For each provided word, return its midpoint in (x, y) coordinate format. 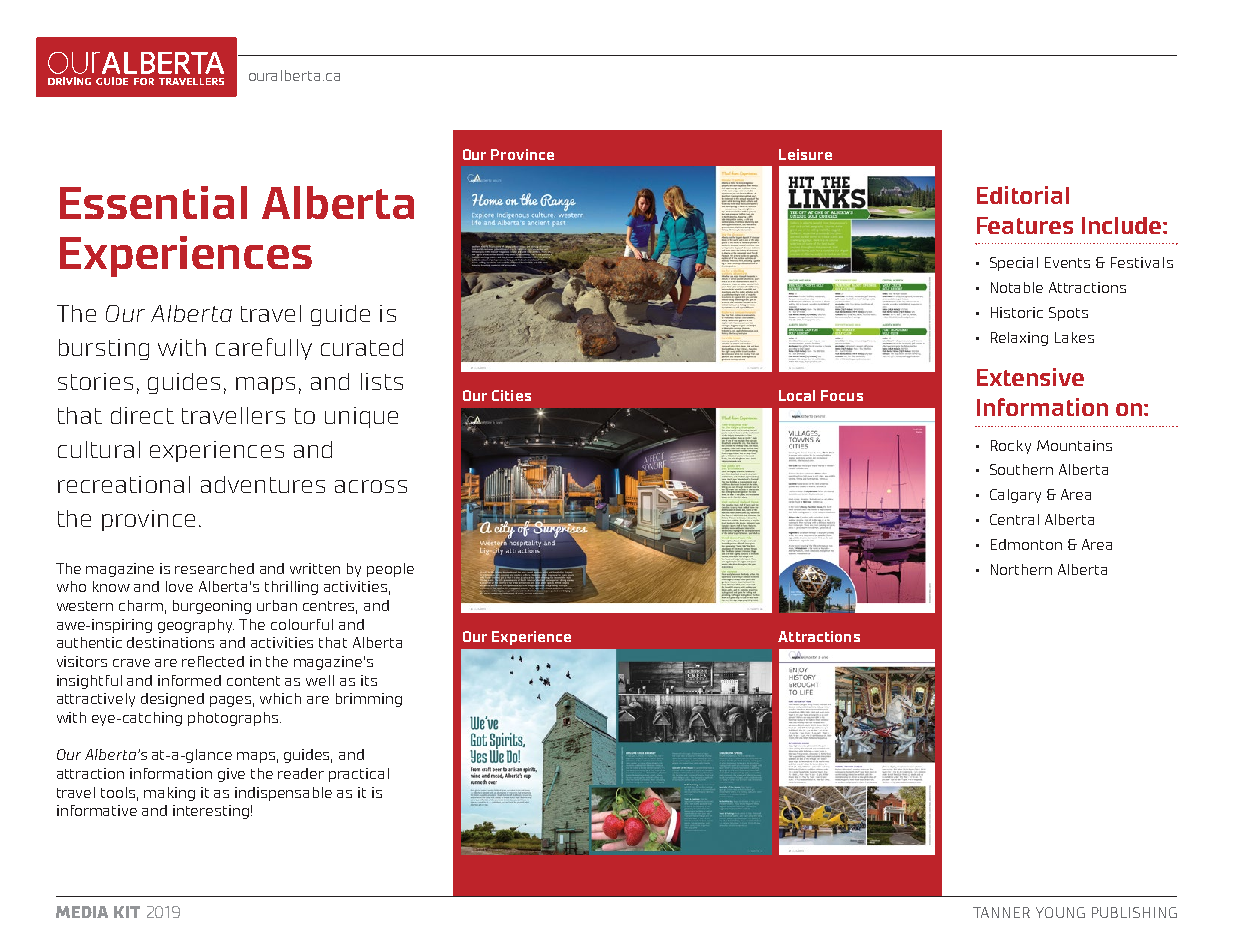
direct (142, 415)
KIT (127, 912)
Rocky (1011, 447)
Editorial (1023, 195)
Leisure (805, 154)
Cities (511, 395)
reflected (213, 661)
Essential (153, 202)
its (369, 680)
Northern (1021, 569)
